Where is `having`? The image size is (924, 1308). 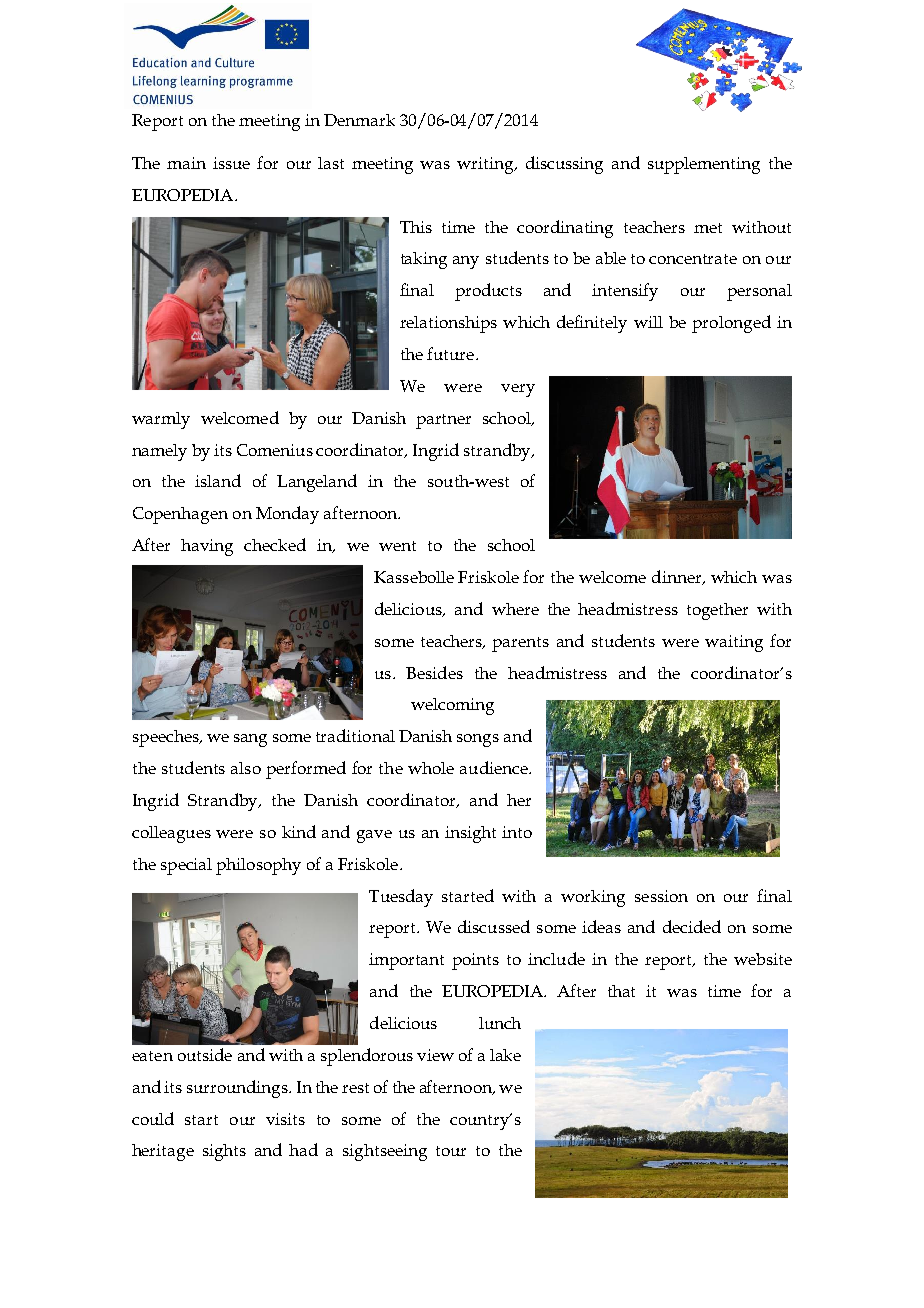
having is located at coordinates (207, 547).
